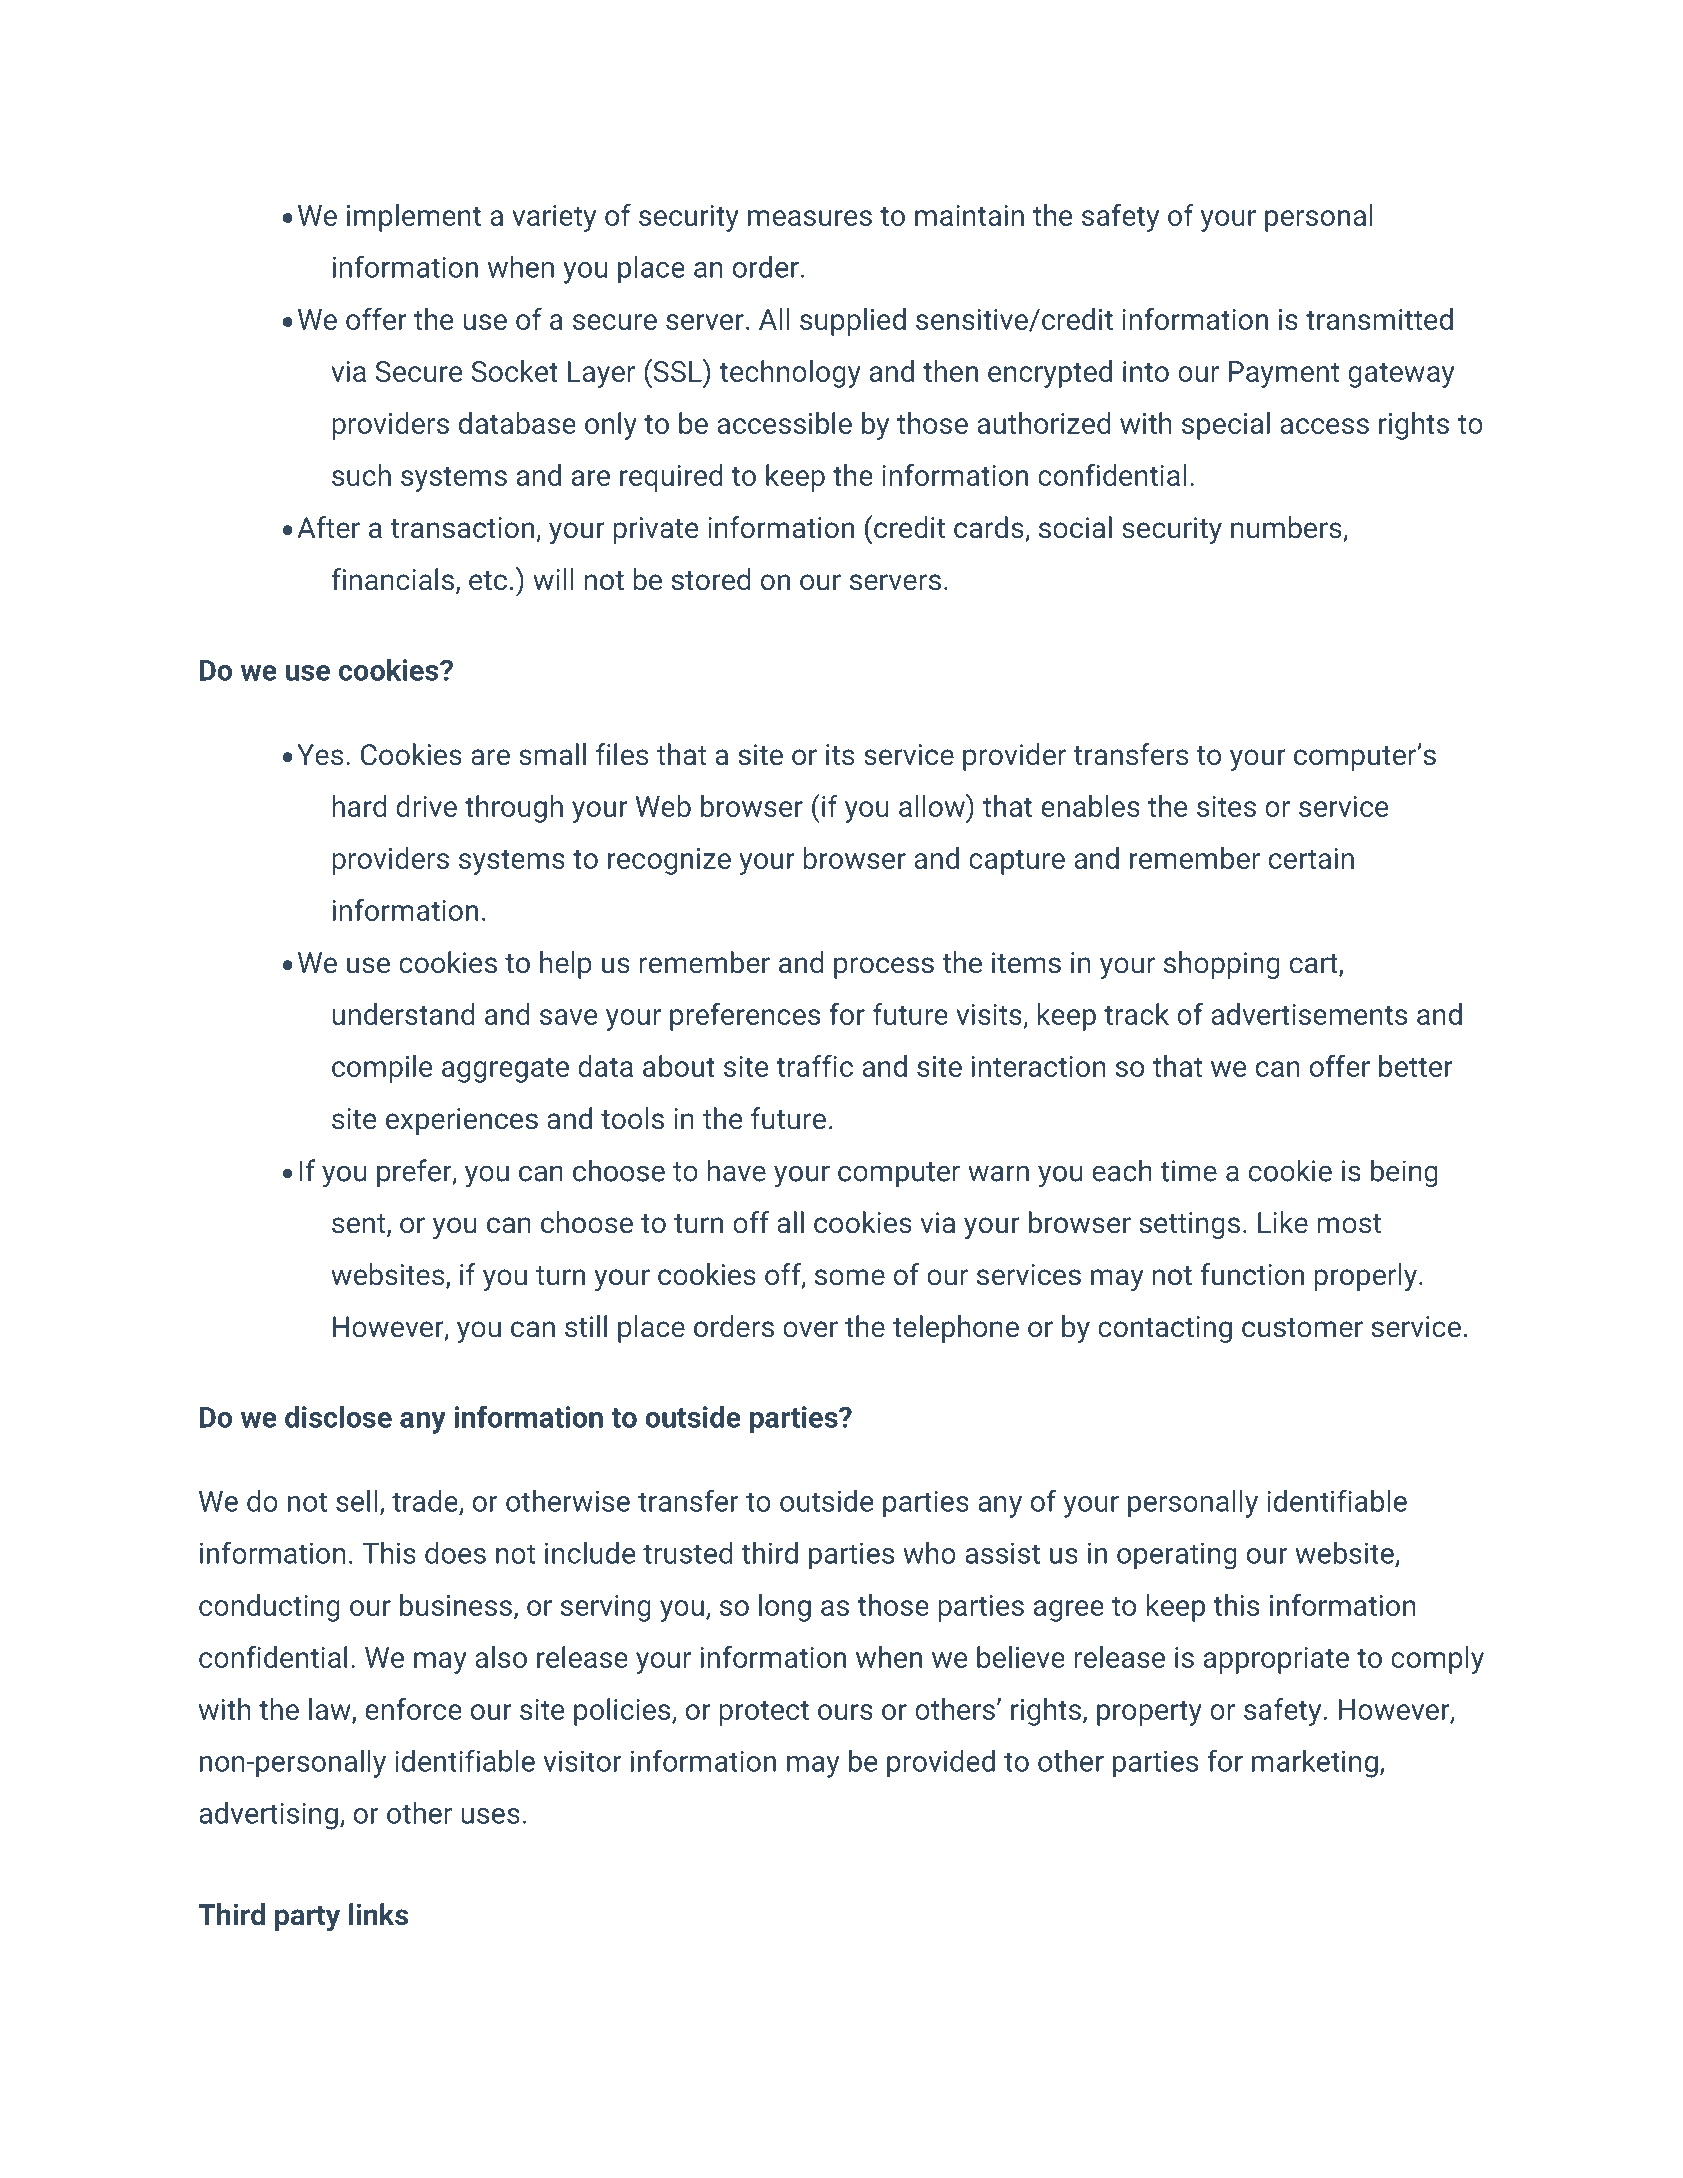 The width and height of the screenshot is (1683, 2178). Describe the element at coordinates (1379, 319) in the screenshot. I see `transmitted` at that location.
